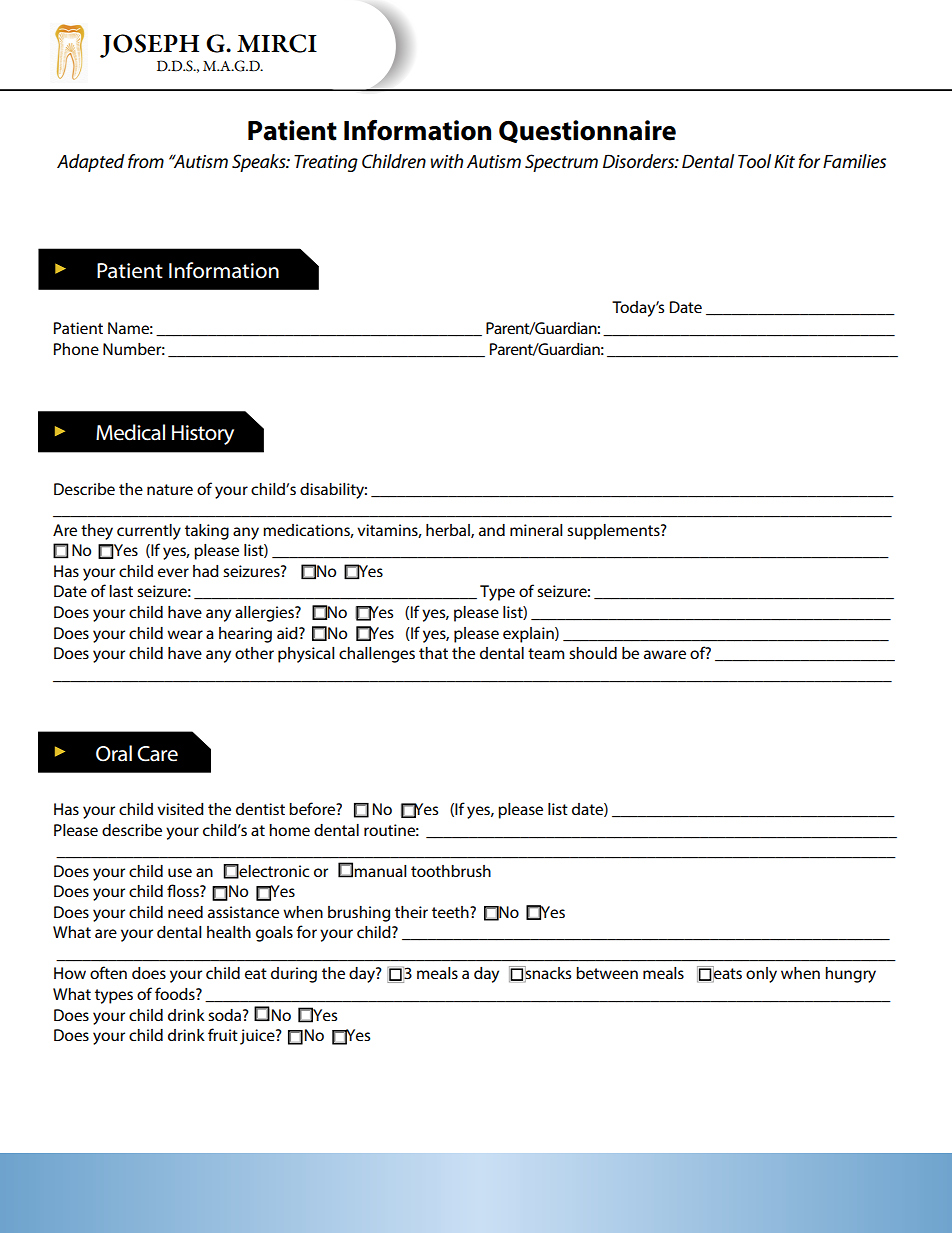 The image size is (952, 1233). Describe the element at coordinates (433, 653) in the screenshot. I see `that` at that location.
